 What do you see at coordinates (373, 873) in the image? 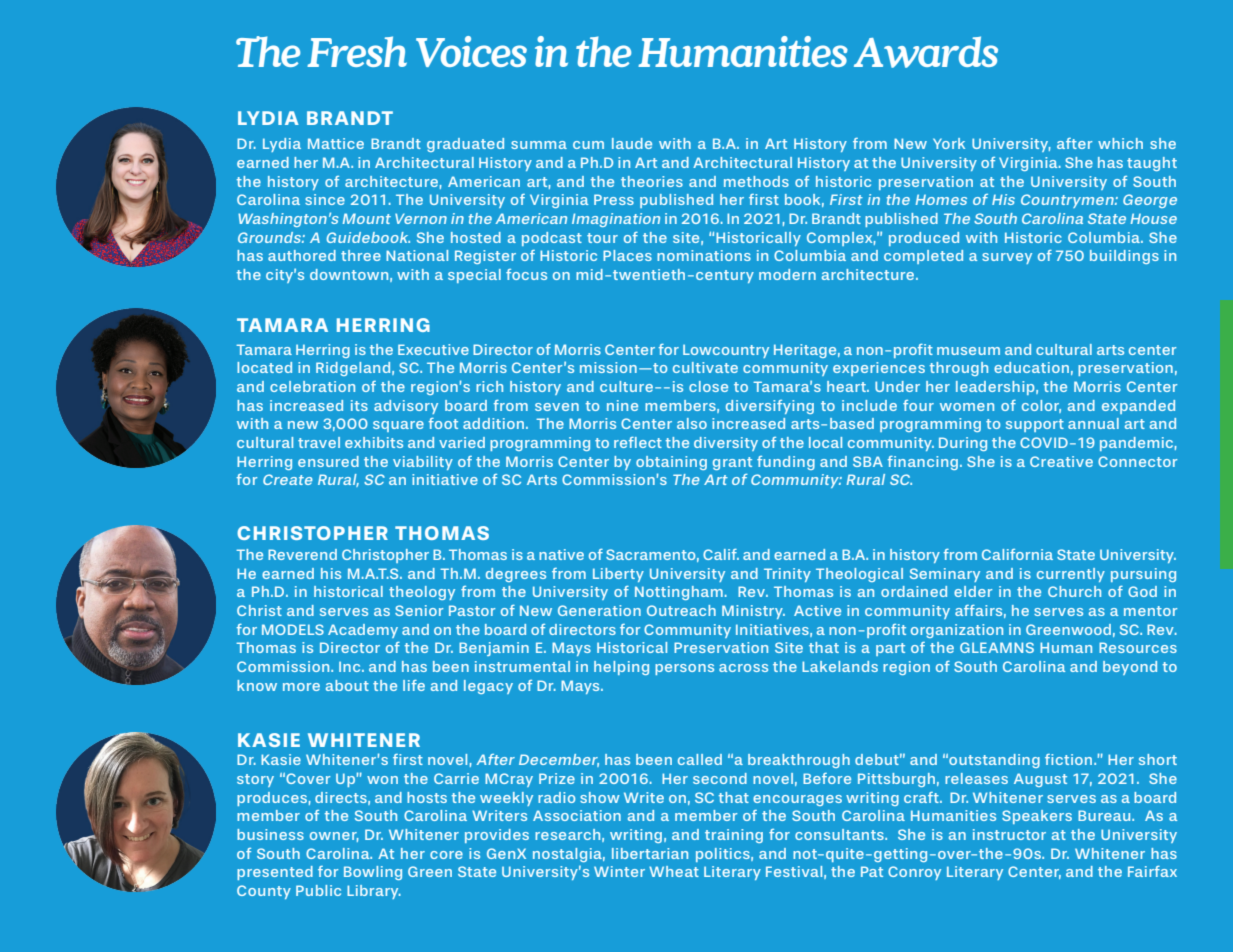
I see `Bowling` at bounding box center [373, 873].
